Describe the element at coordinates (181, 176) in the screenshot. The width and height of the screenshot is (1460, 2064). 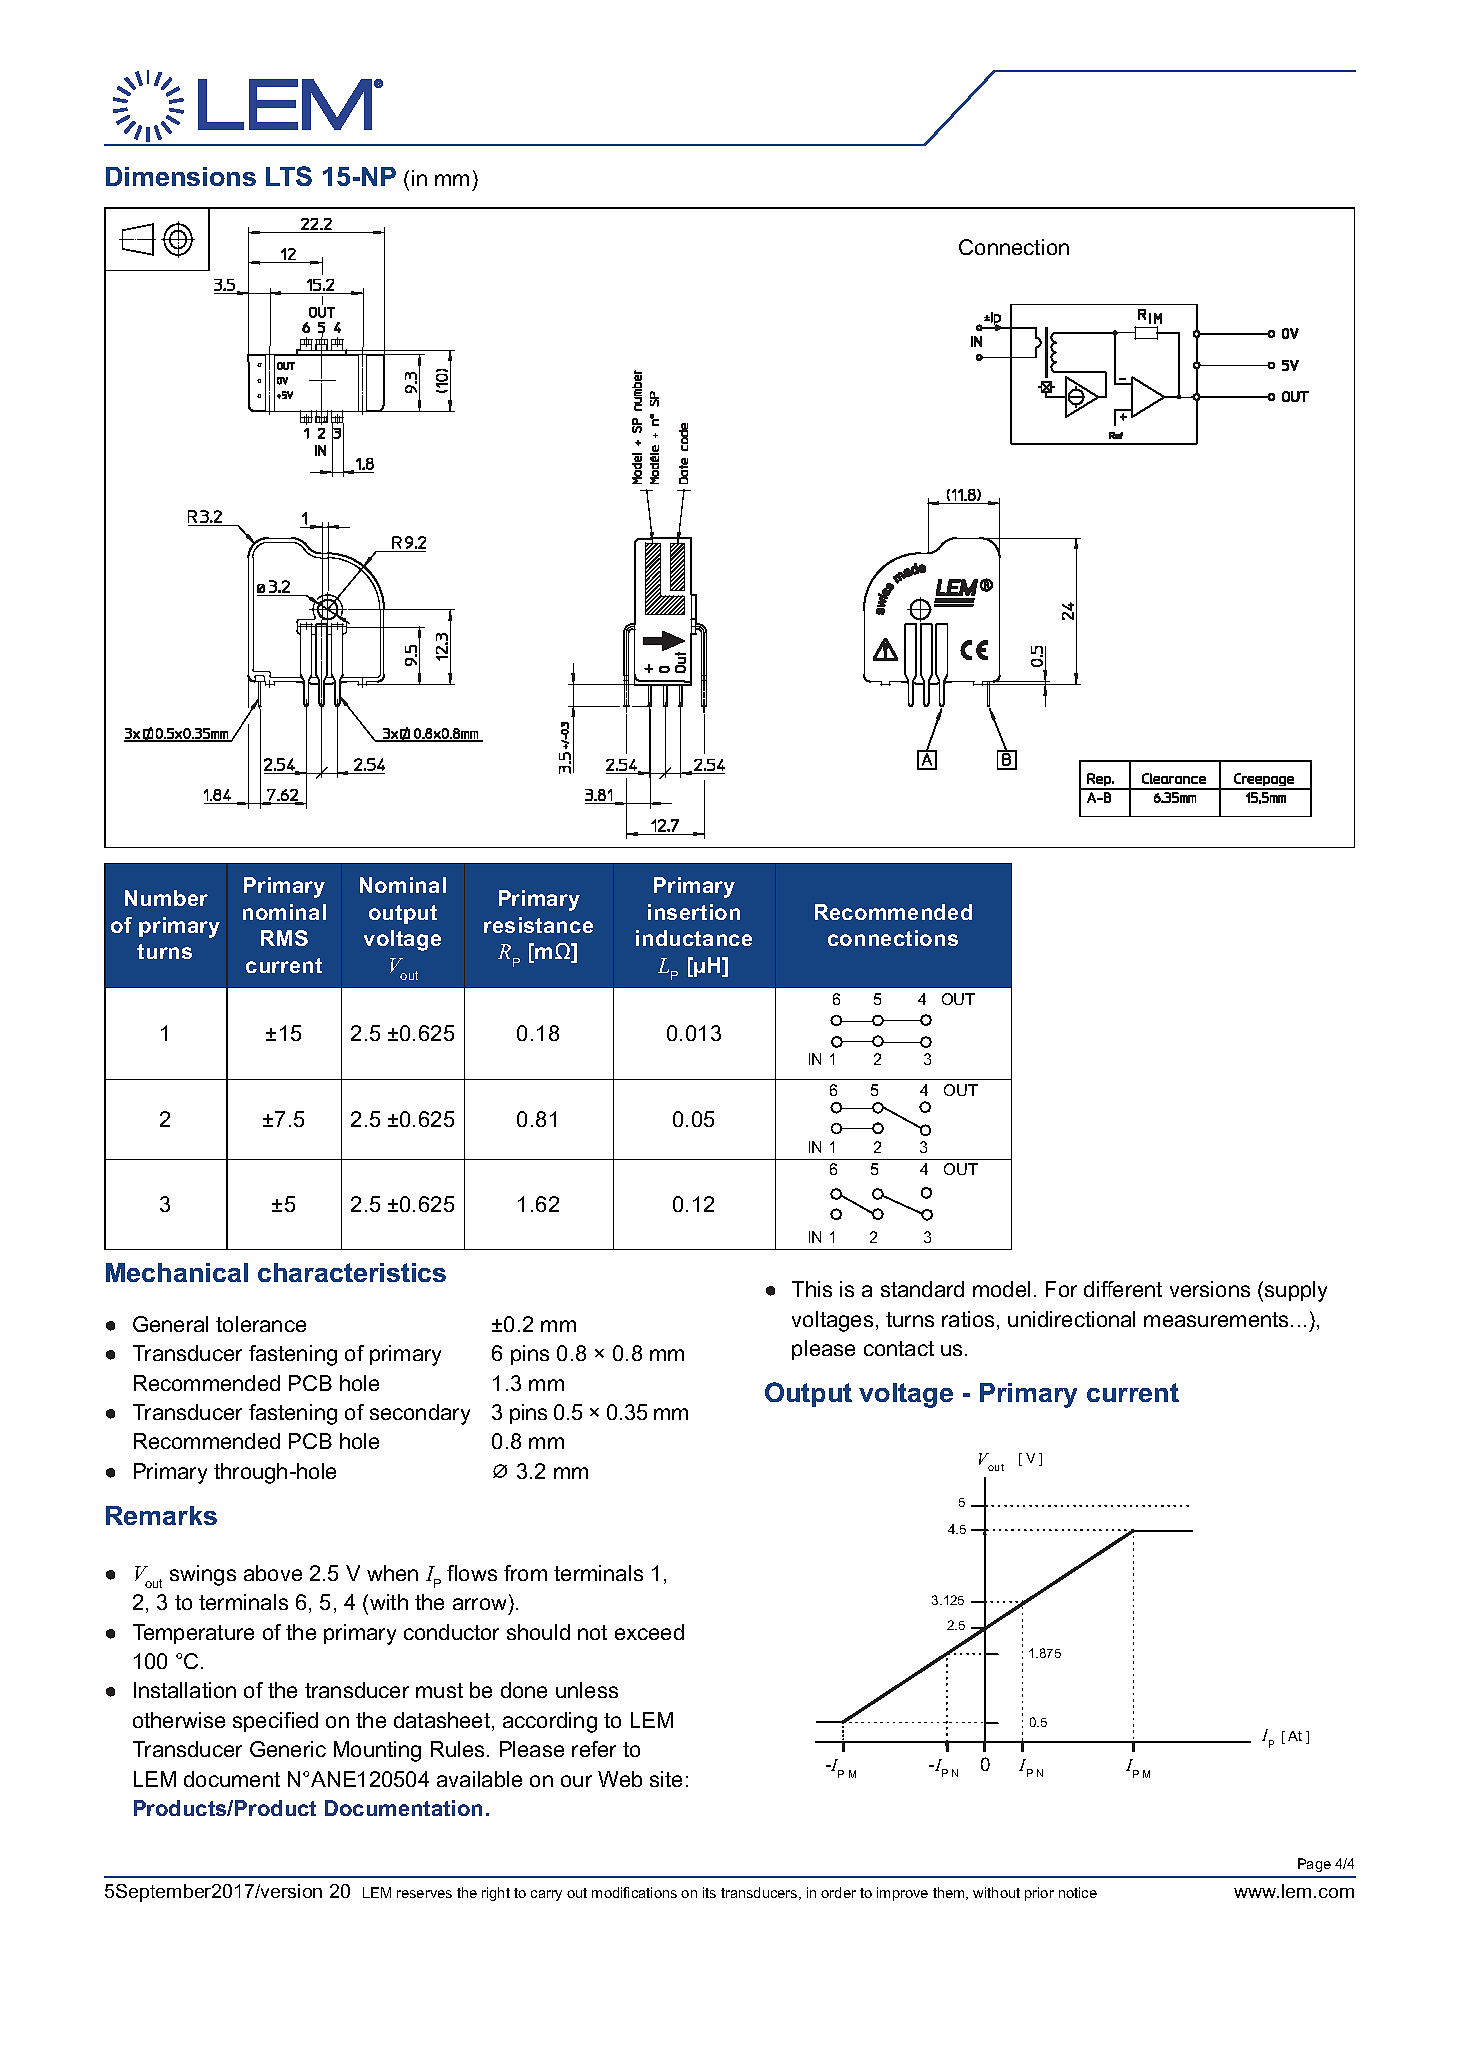
I see `Dimensions` at that location.
